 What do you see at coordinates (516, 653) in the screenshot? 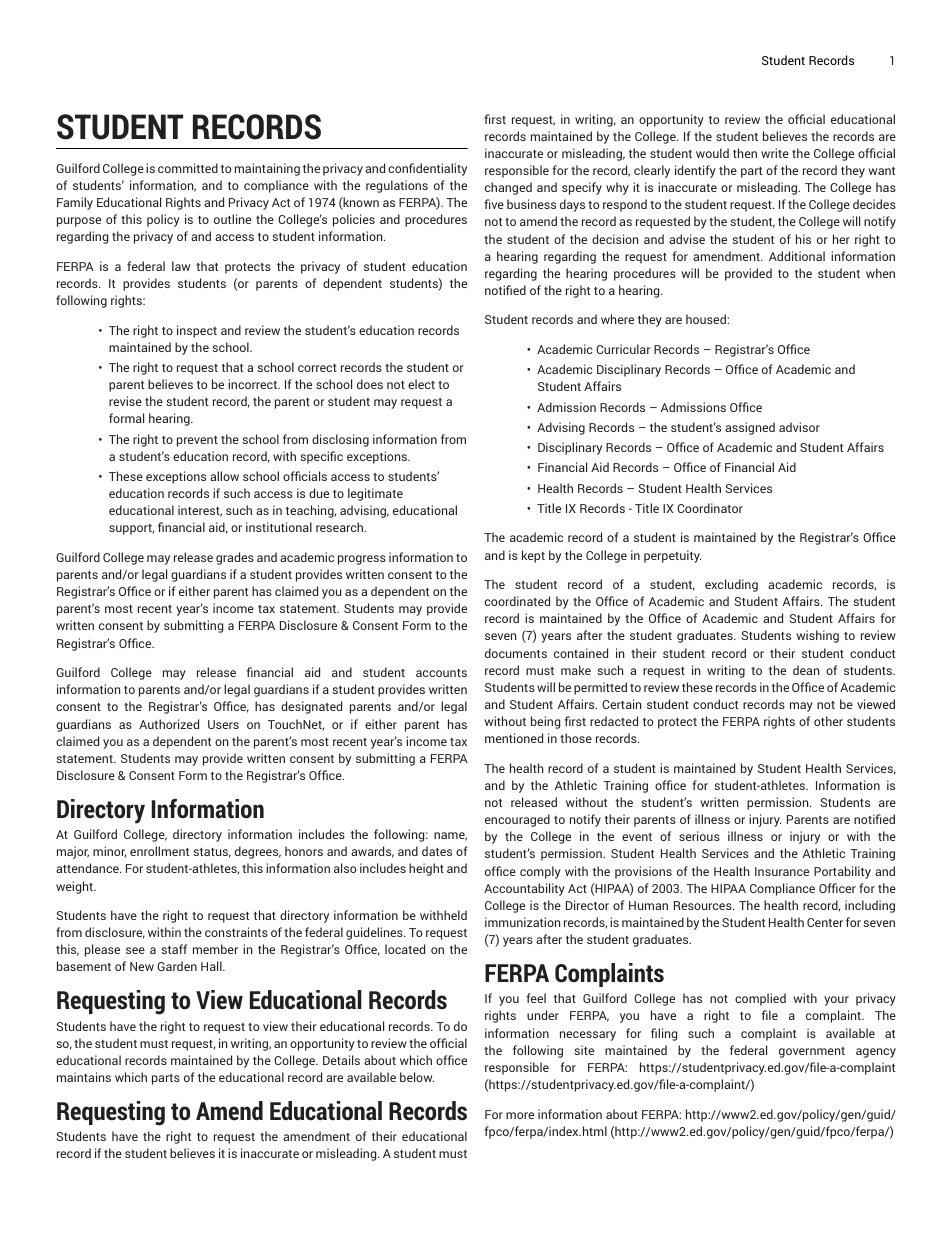
I see `documents` at bounding box center [516, 653].
